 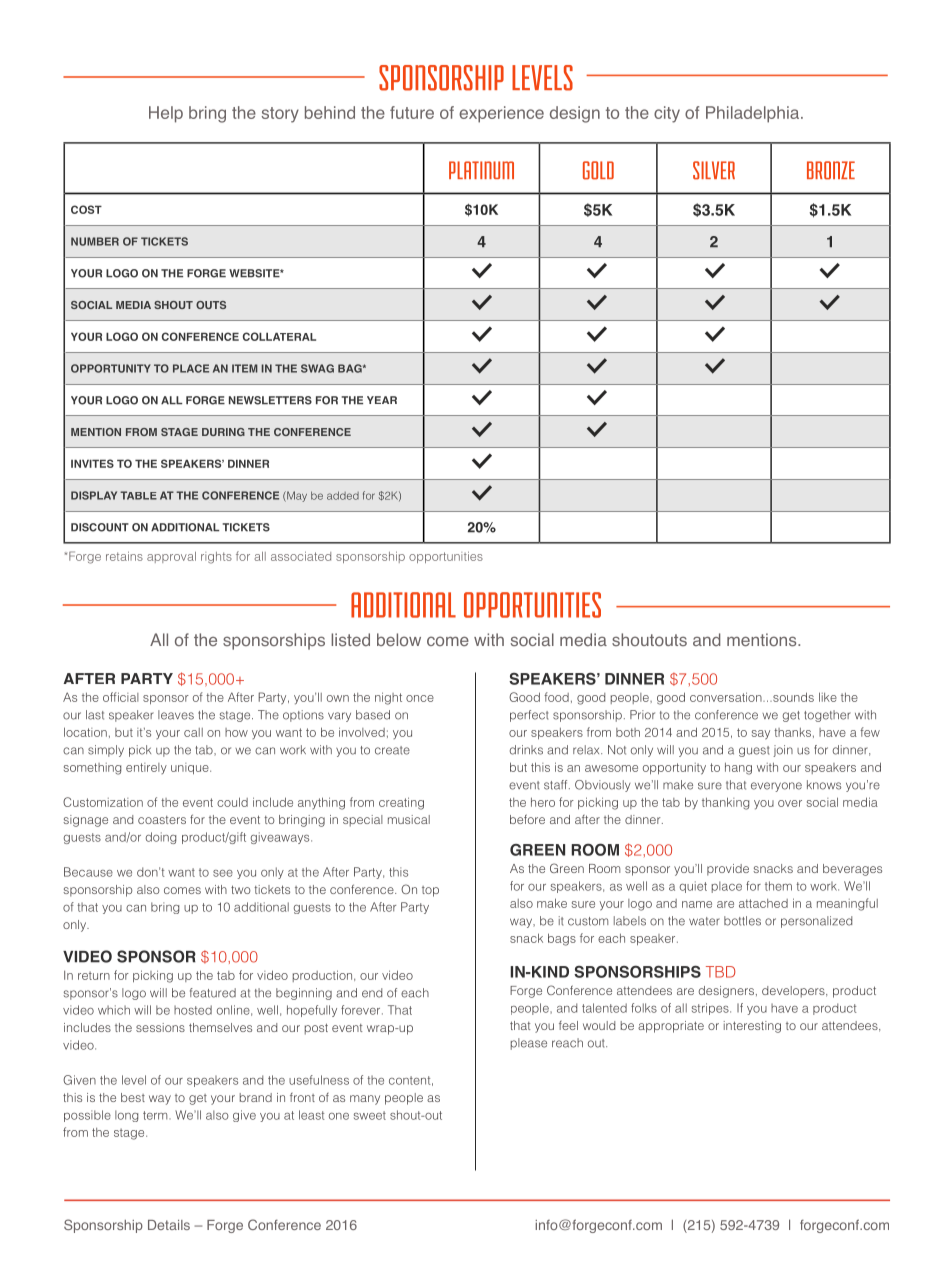 I want to click on PLATINUM, so click(x=481, y=170).
